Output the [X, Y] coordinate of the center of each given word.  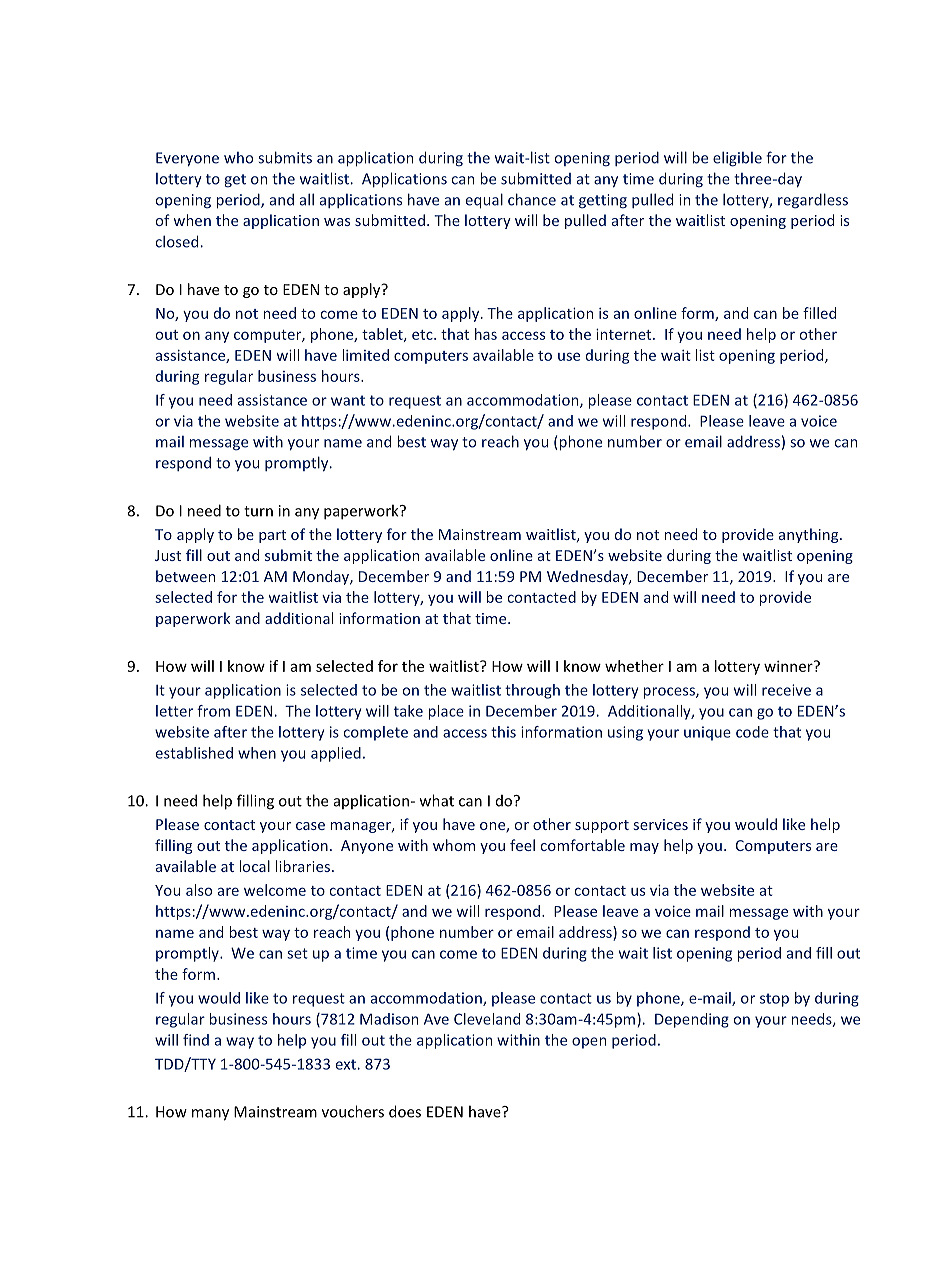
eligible [737, 159]
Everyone [187, 159]
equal [484, 201]
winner [789, 666]
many [210, 1115]
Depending [692, 1020]
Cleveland [487, 1019]
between [185, 576]
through [532, 691]
